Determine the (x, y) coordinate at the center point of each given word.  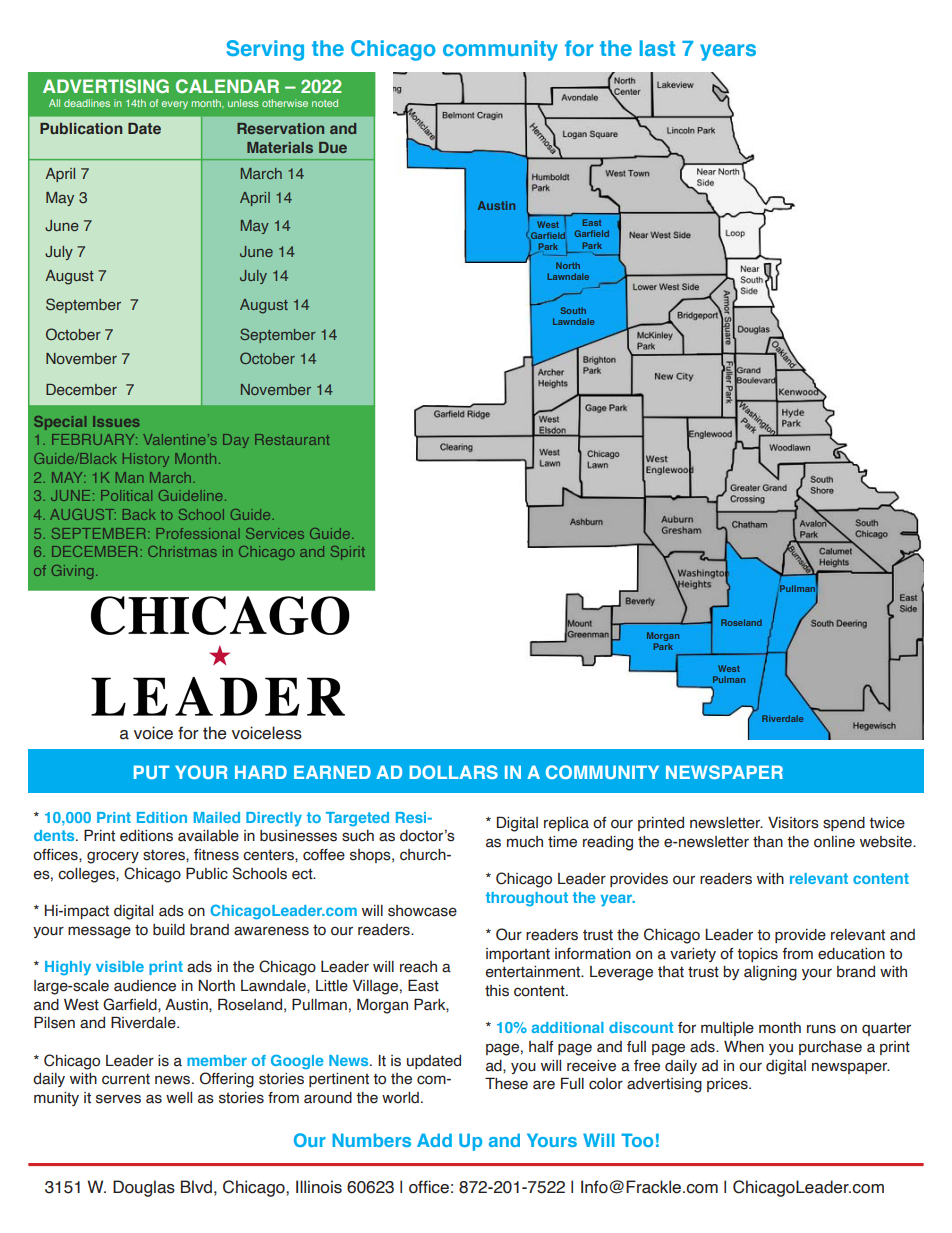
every (175, 105)
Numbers (371, 1140)
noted (325, 103)
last (657, 48)
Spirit (348, 553)
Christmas (182, 551)
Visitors (793, 823)
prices (728, 1085)
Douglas (144, 1188)
